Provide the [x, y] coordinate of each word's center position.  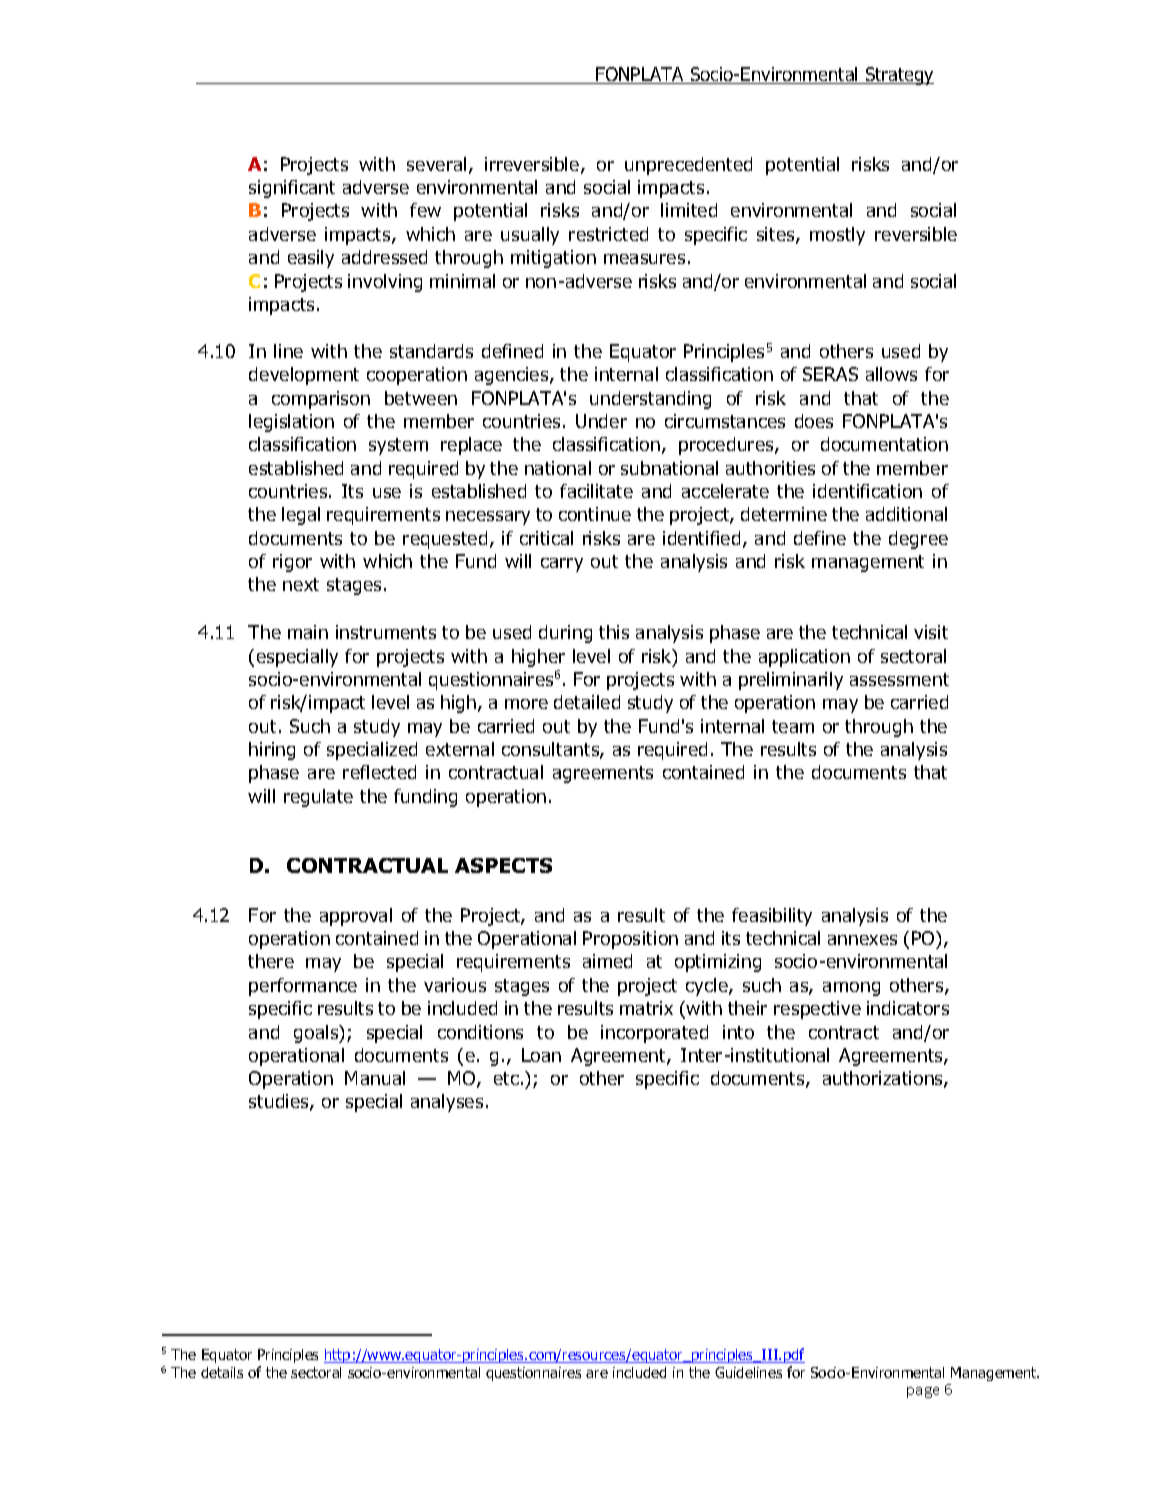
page [923, 1392]
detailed [587, 702]
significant [292, 189]
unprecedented [688, 166]
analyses [447, 1103]
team [793, 726]
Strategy [898, 76]
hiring [272, 751]
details [222, 1372]
